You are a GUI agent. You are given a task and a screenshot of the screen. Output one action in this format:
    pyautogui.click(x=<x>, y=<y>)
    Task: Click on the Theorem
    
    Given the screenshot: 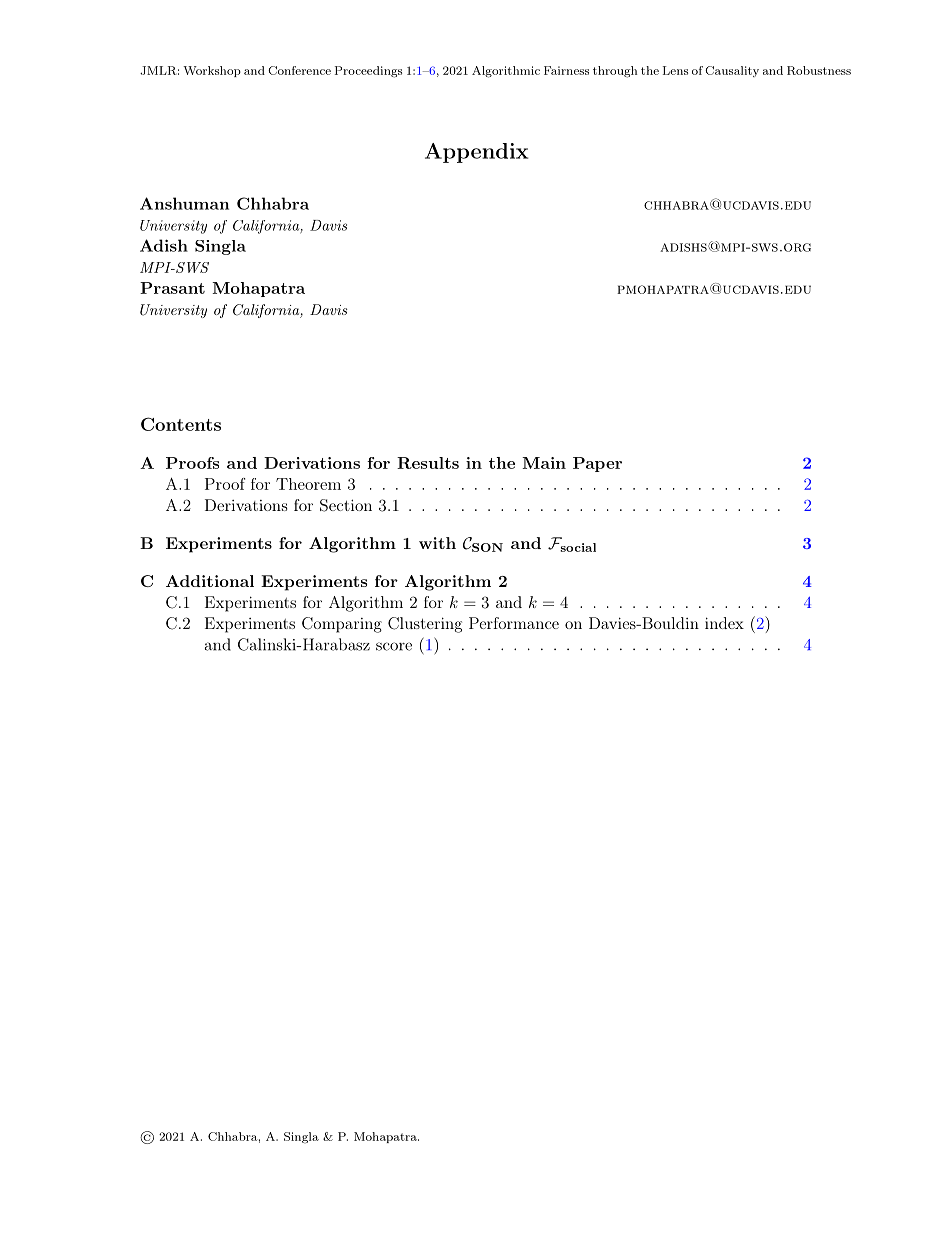 What is the action you would take?
    pyautogui.click(x=308, y=484)
